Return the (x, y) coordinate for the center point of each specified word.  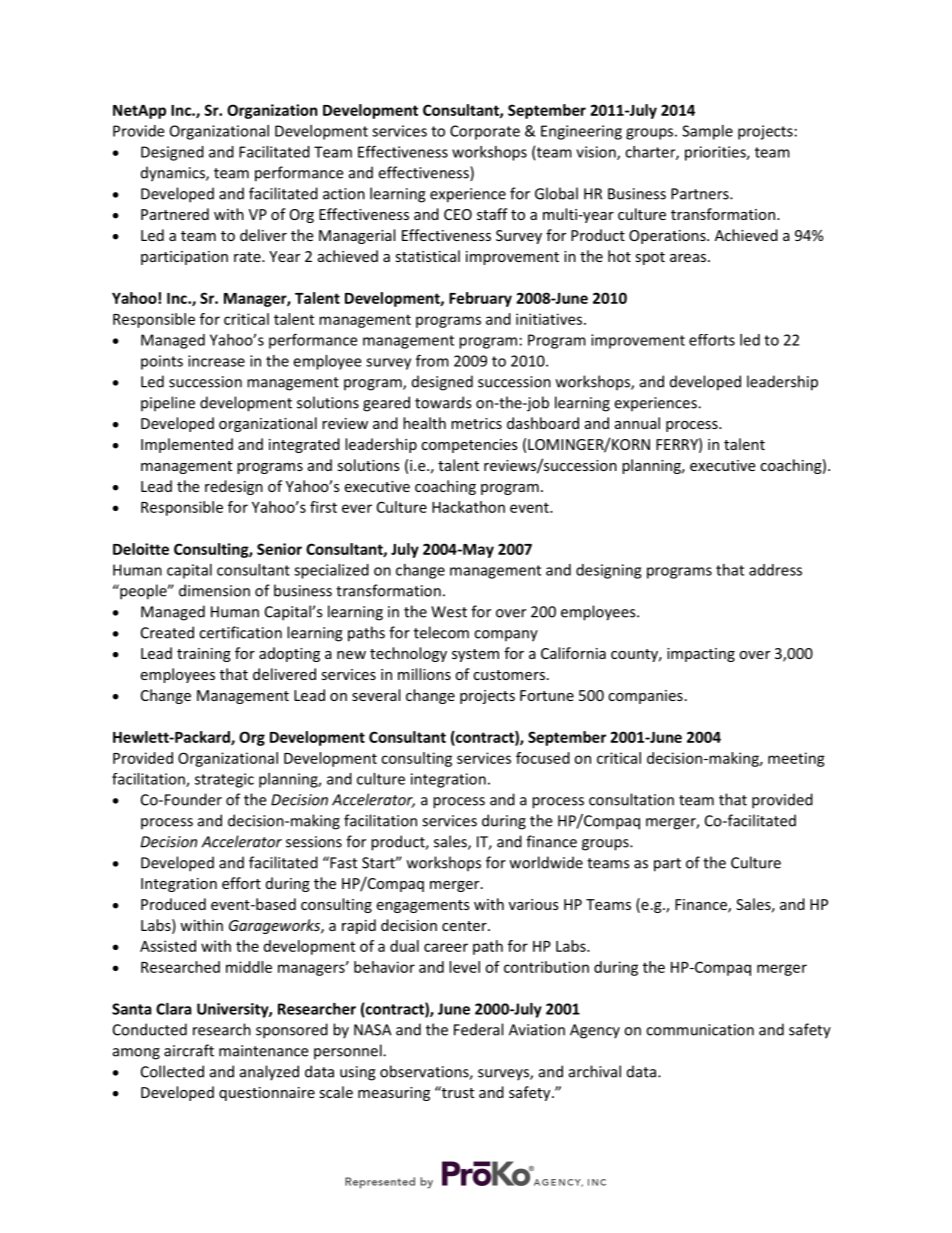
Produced (173, 904)
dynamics (174, 174)
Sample (707, 132)
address (775, 570)
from (432, 360)
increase (216, 361)
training (204, 655)
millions (424, 674)
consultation (631, 799)
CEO (458, 214)
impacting (701, 655)
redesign (234, 487)
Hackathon (468, 507)
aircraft (189, 1050)
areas (688, 258)
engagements (423, 906)
